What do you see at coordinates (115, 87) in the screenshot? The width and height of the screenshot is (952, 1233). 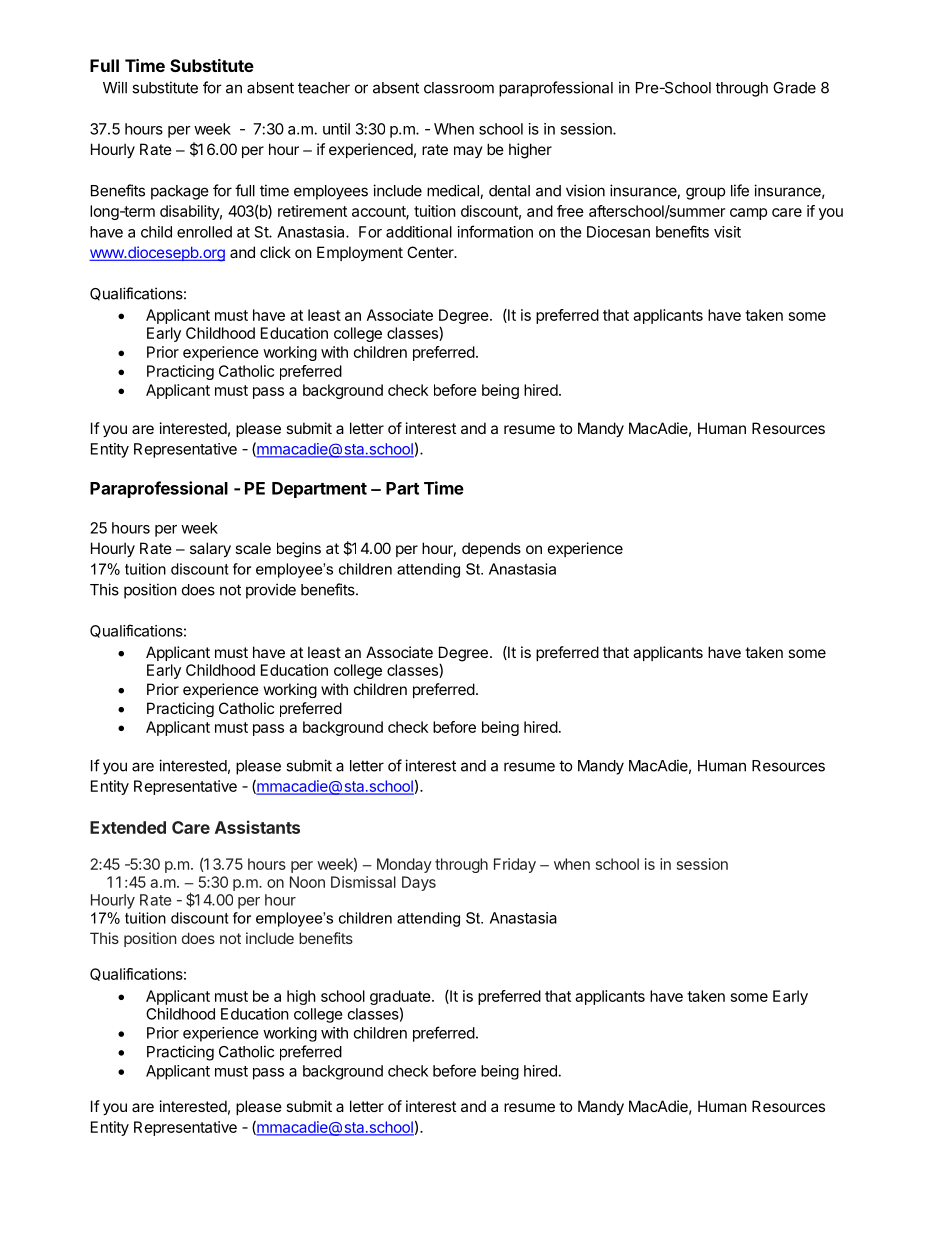 I see `Will` at bounding box center [115, 87].
